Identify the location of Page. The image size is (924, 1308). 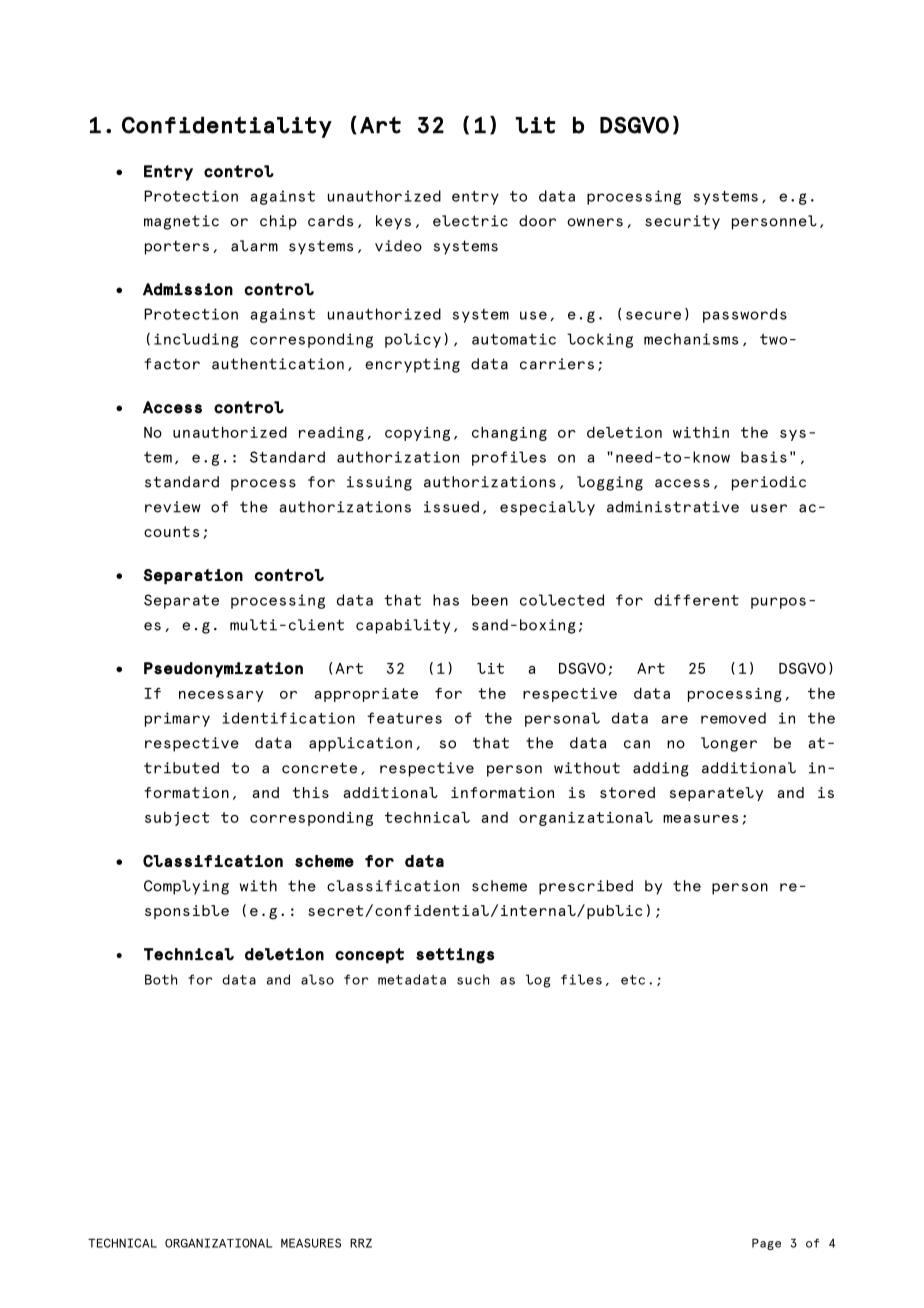
(766, 1244).
